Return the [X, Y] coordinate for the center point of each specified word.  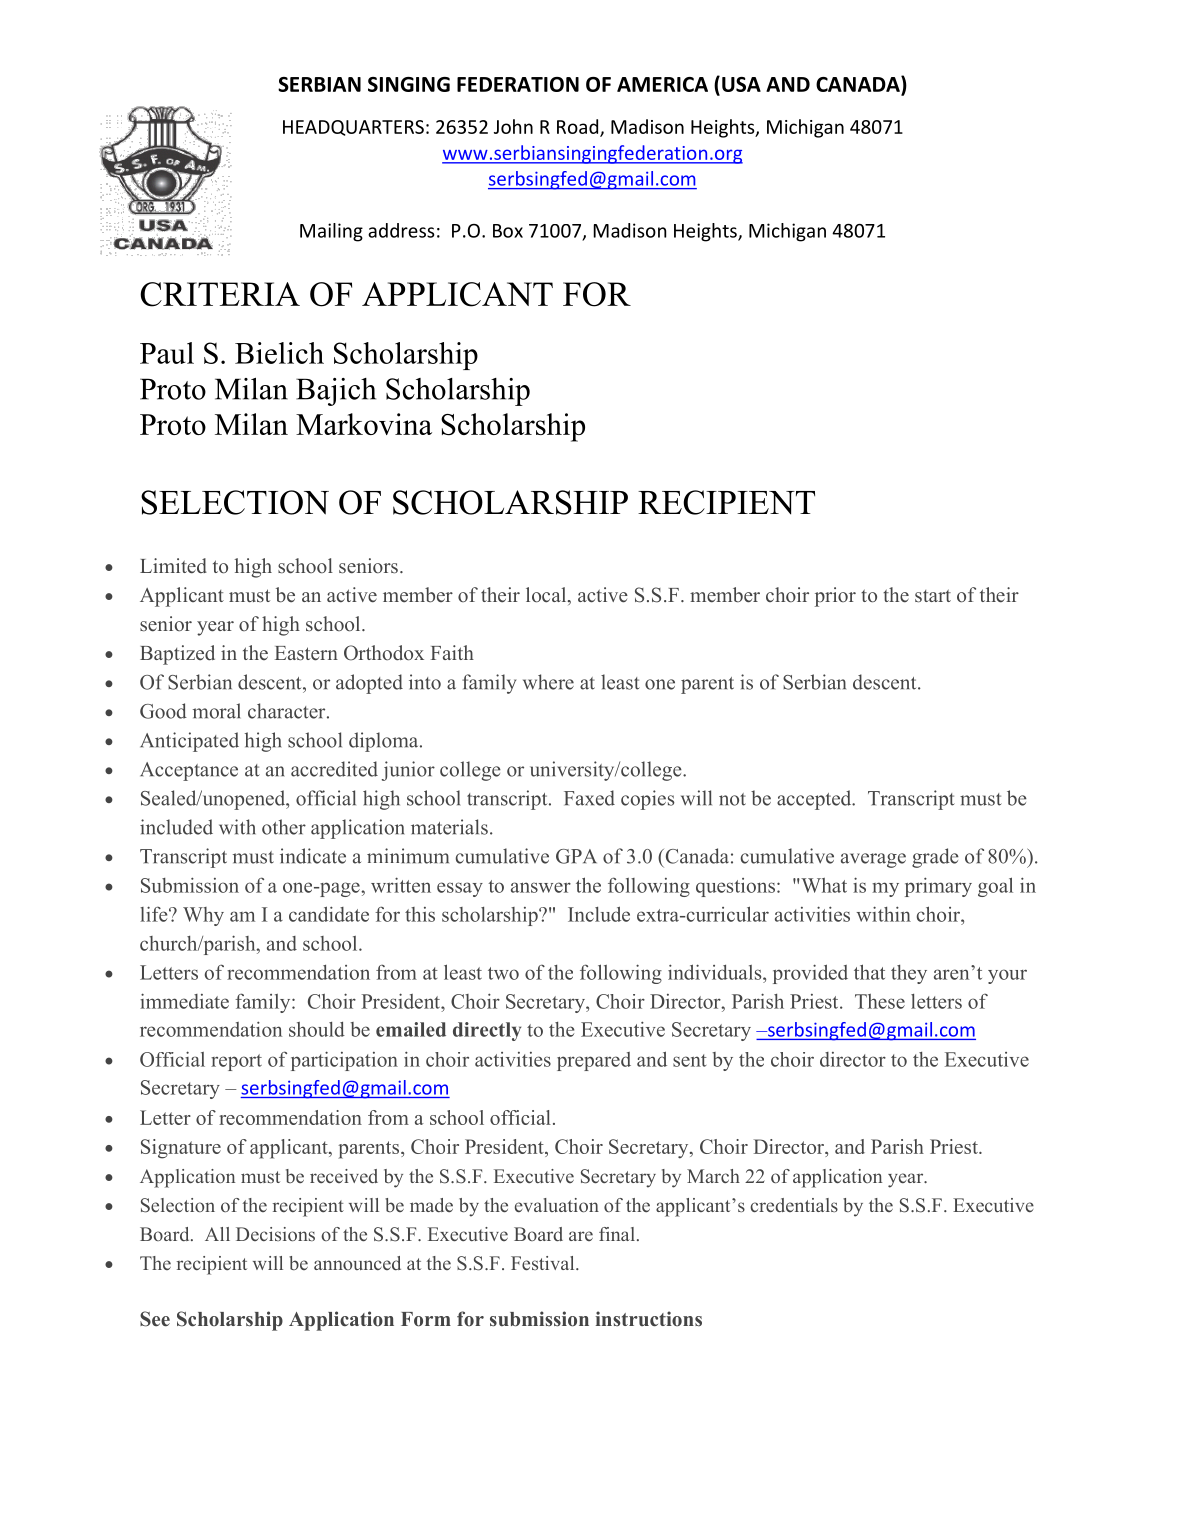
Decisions [275, 1234]
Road [579, 127]
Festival [544, 1263]
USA [741, 84]
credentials [794, 1205]
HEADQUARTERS [353, 128]
